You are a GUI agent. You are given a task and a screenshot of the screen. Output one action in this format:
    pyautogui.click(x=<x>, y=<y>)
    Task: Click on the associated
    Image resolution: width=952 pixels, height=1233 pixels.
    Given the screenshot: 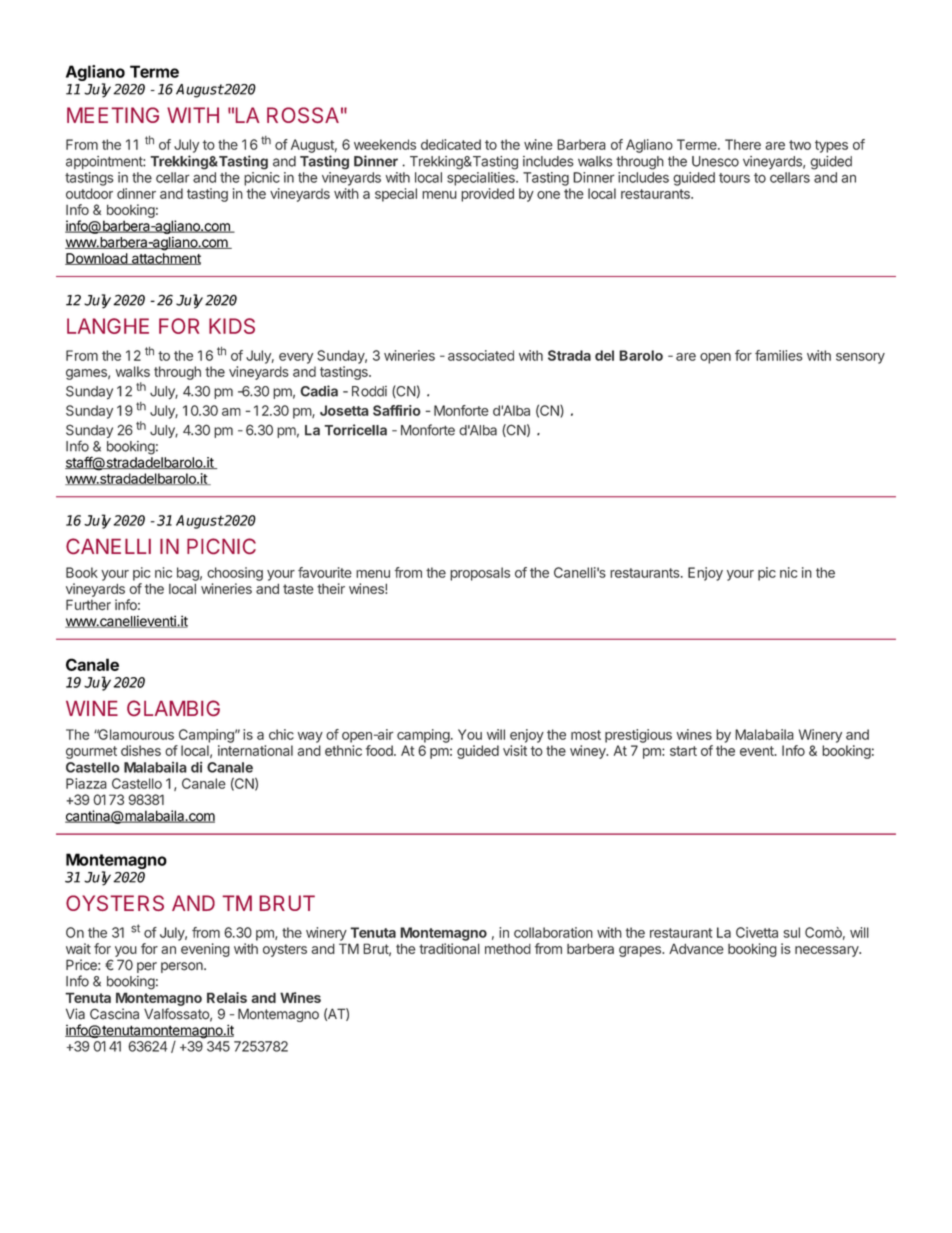 What is the action you would take?
    pyautogui.click(x=481, y=355)
